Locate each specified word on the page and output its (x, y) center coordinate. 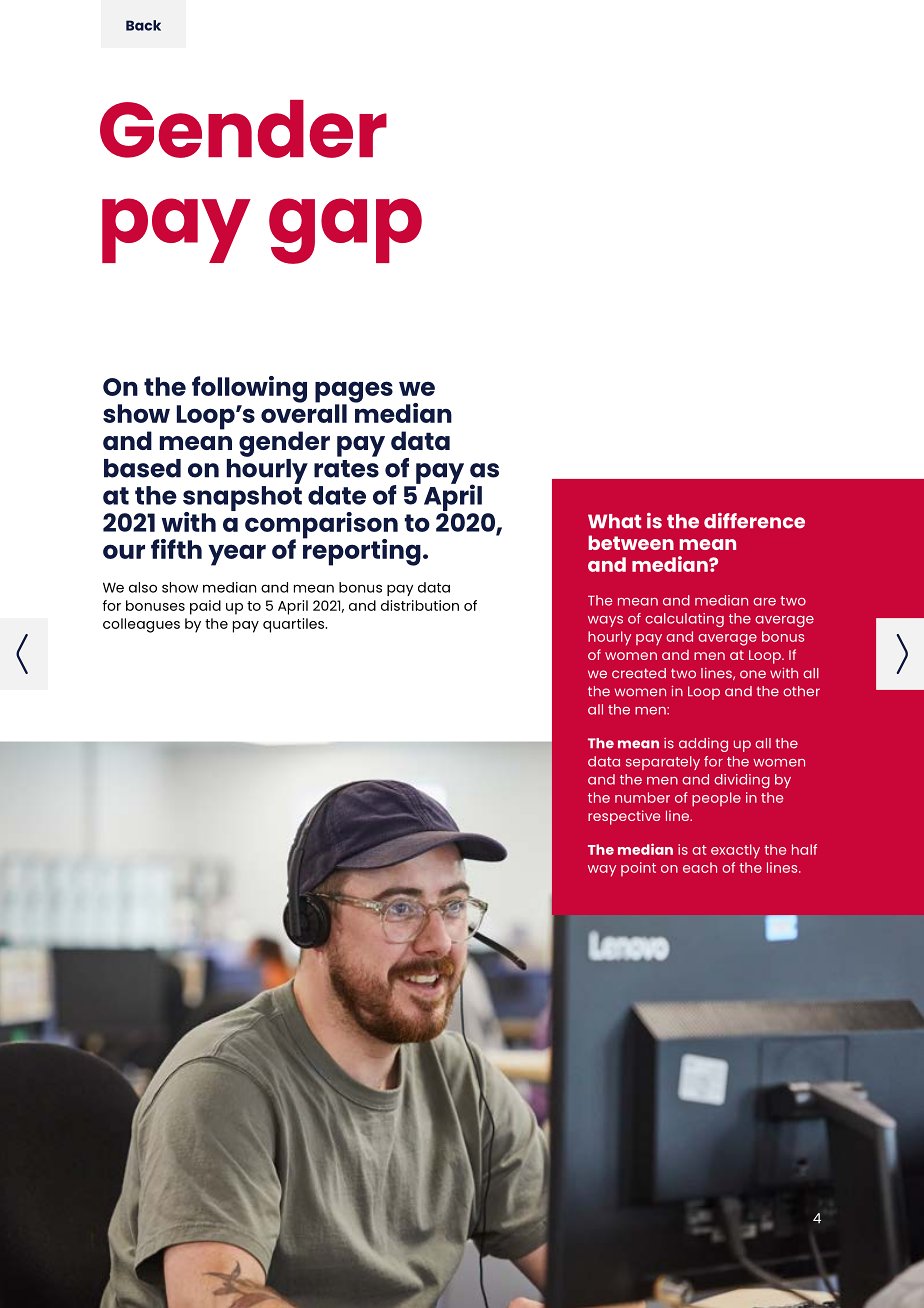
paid (205, 607)
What (614, 521)
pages (354, 393)
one (753, 674)
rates (346, 469)
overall (304, 412)
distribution (420, 605)
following (249, 389)
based (142, 468)
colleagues (141, 625)
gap (345, 231)
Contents (143, 25)
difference (754, 521)
